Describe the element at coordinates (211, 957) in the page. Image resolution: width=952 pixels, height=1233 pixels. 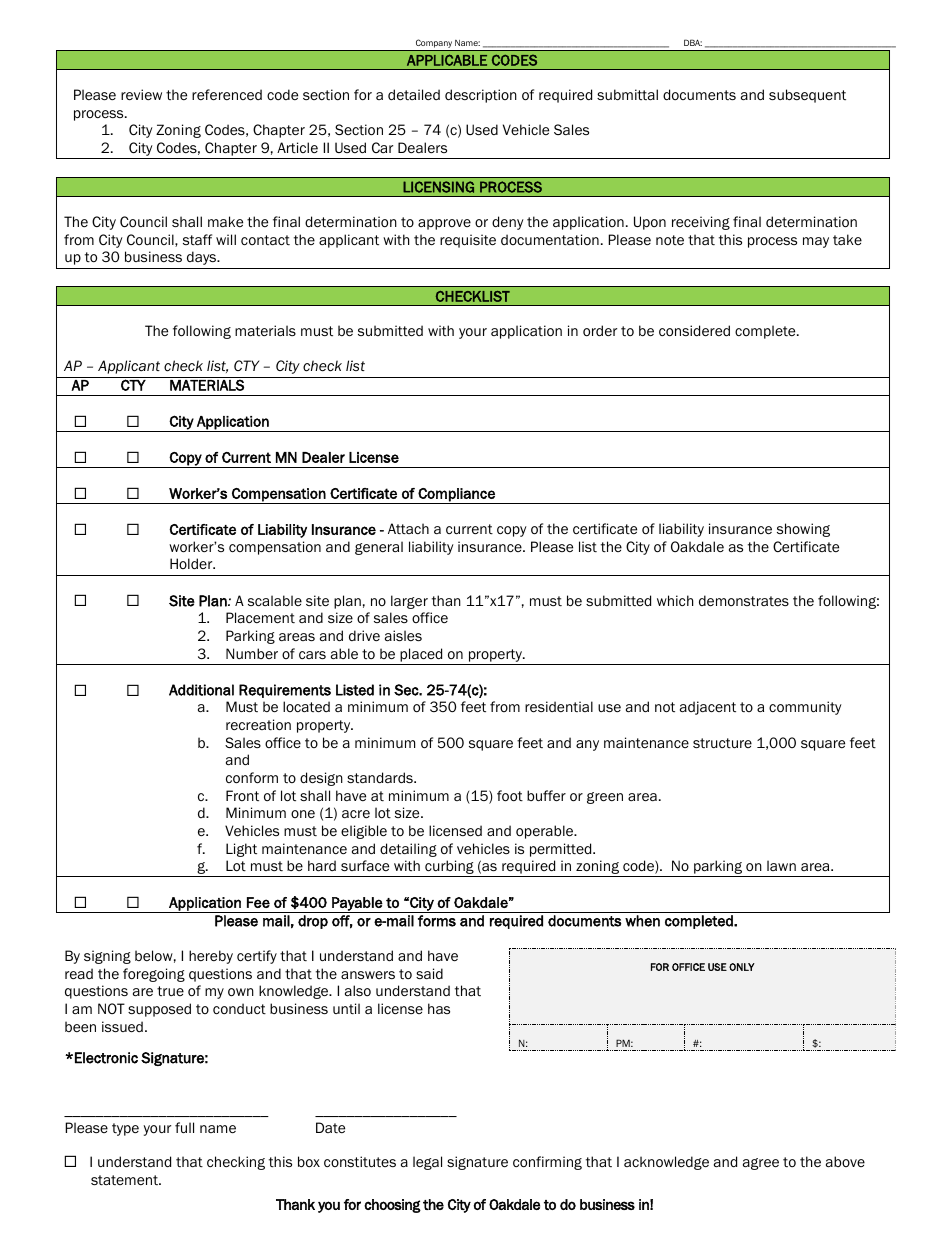
I see `hereby` at that location.
